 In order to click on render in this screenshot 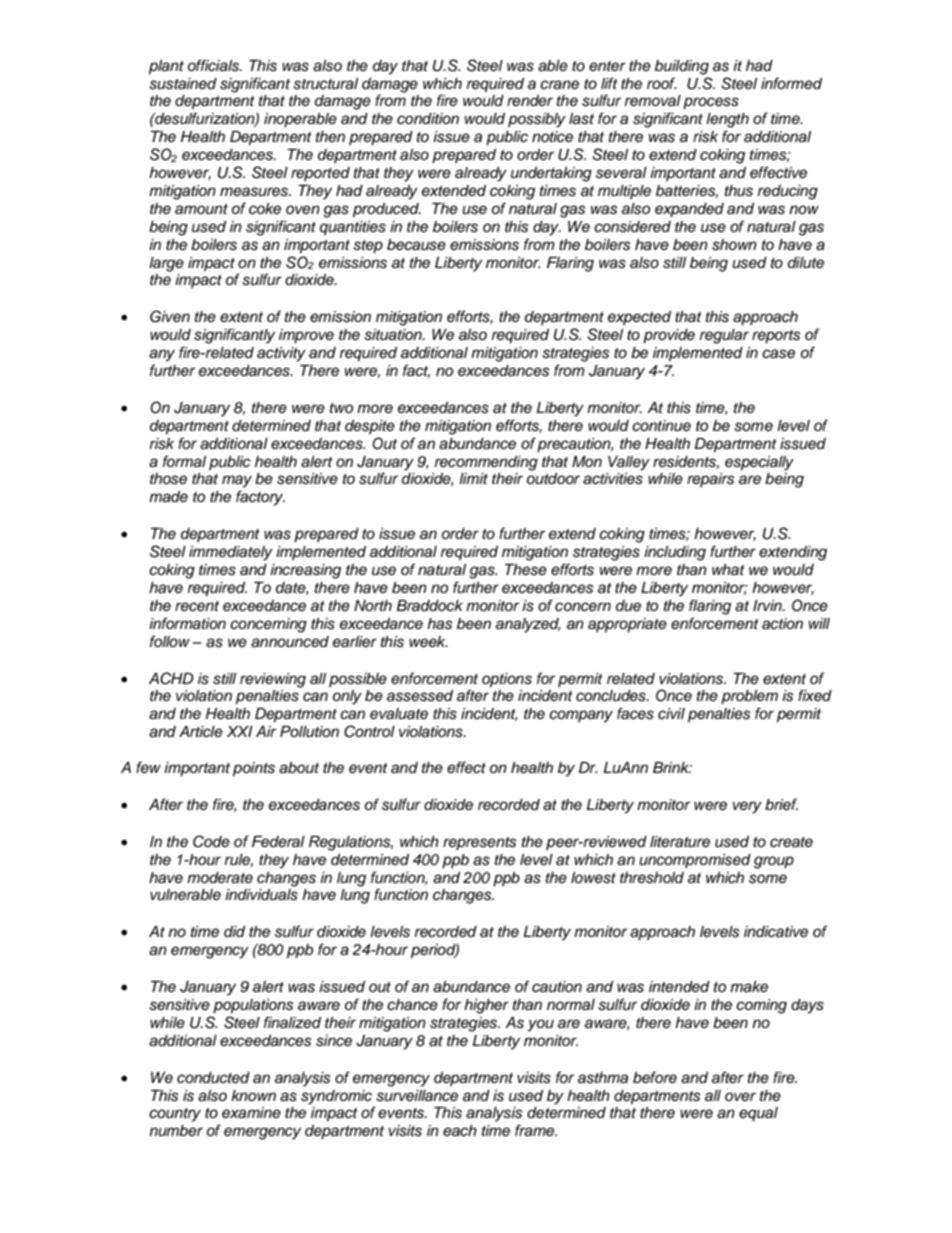, I will do `click(530, 100)`.
